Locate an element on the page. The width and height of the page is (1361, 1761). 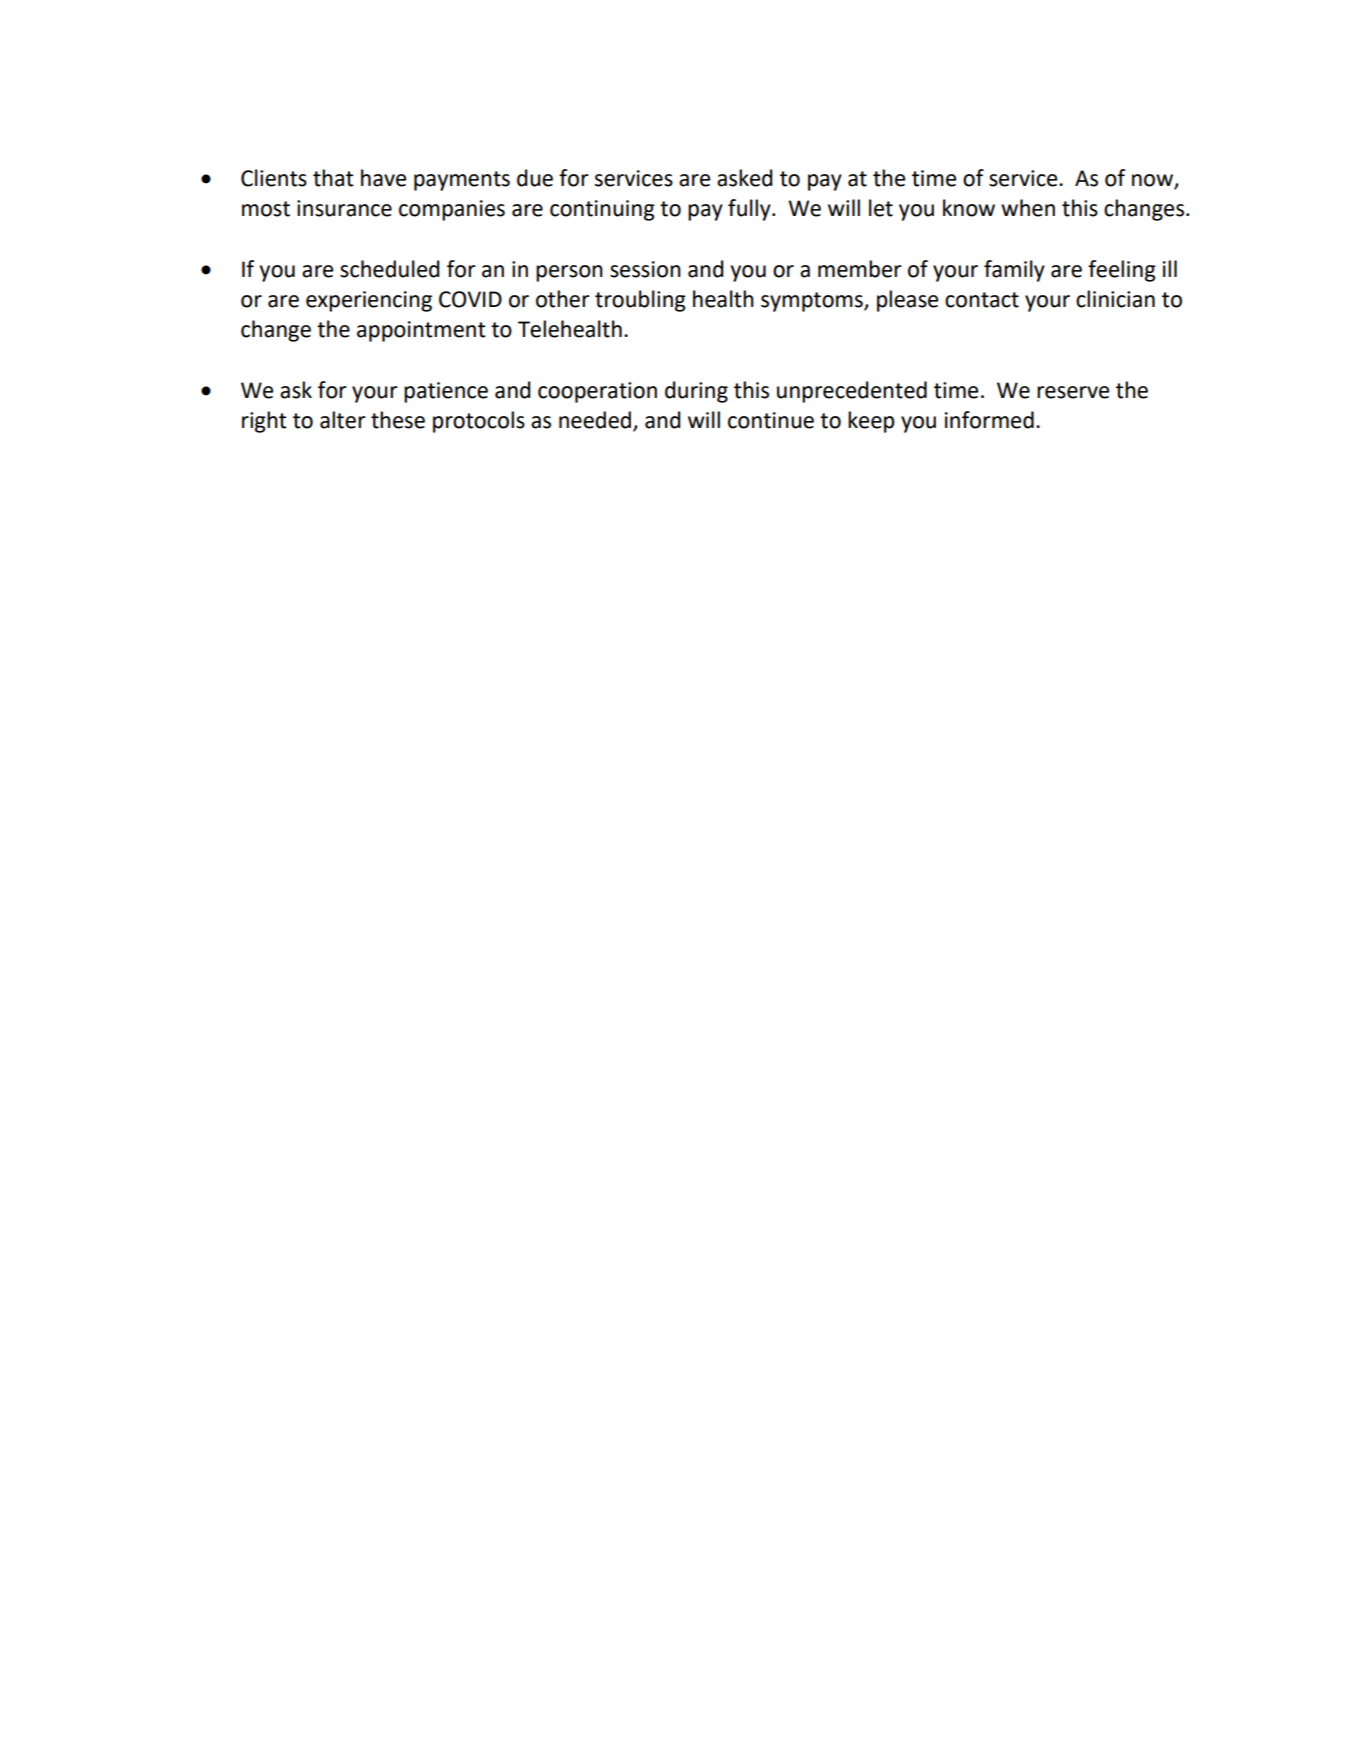
asked is located at coordinates (745, 178).
